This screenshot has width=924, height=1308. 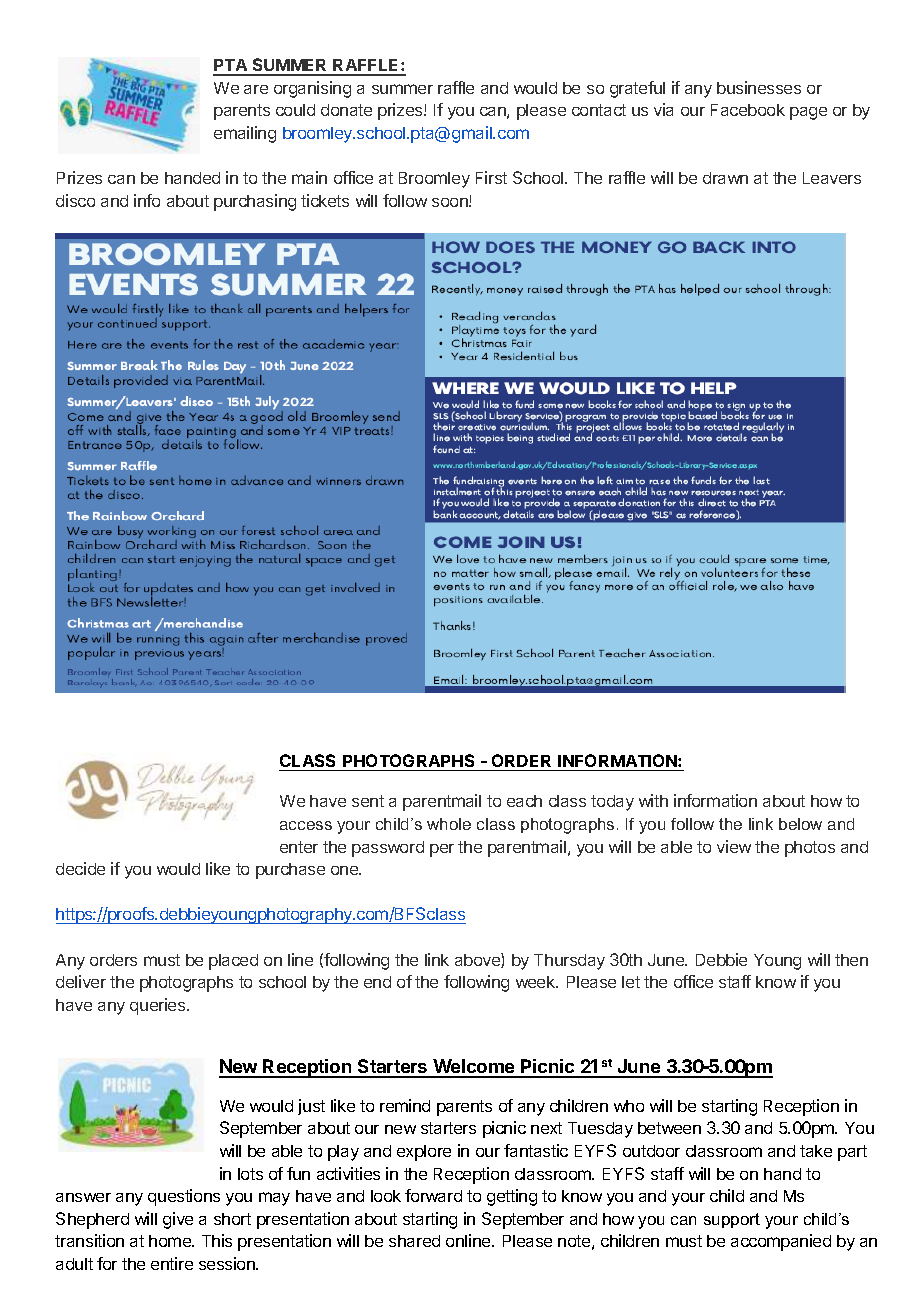 What do you see at coordinates (414, 1241) in the screenshot?
I see `shared` at bounding box center [414, 1241].
